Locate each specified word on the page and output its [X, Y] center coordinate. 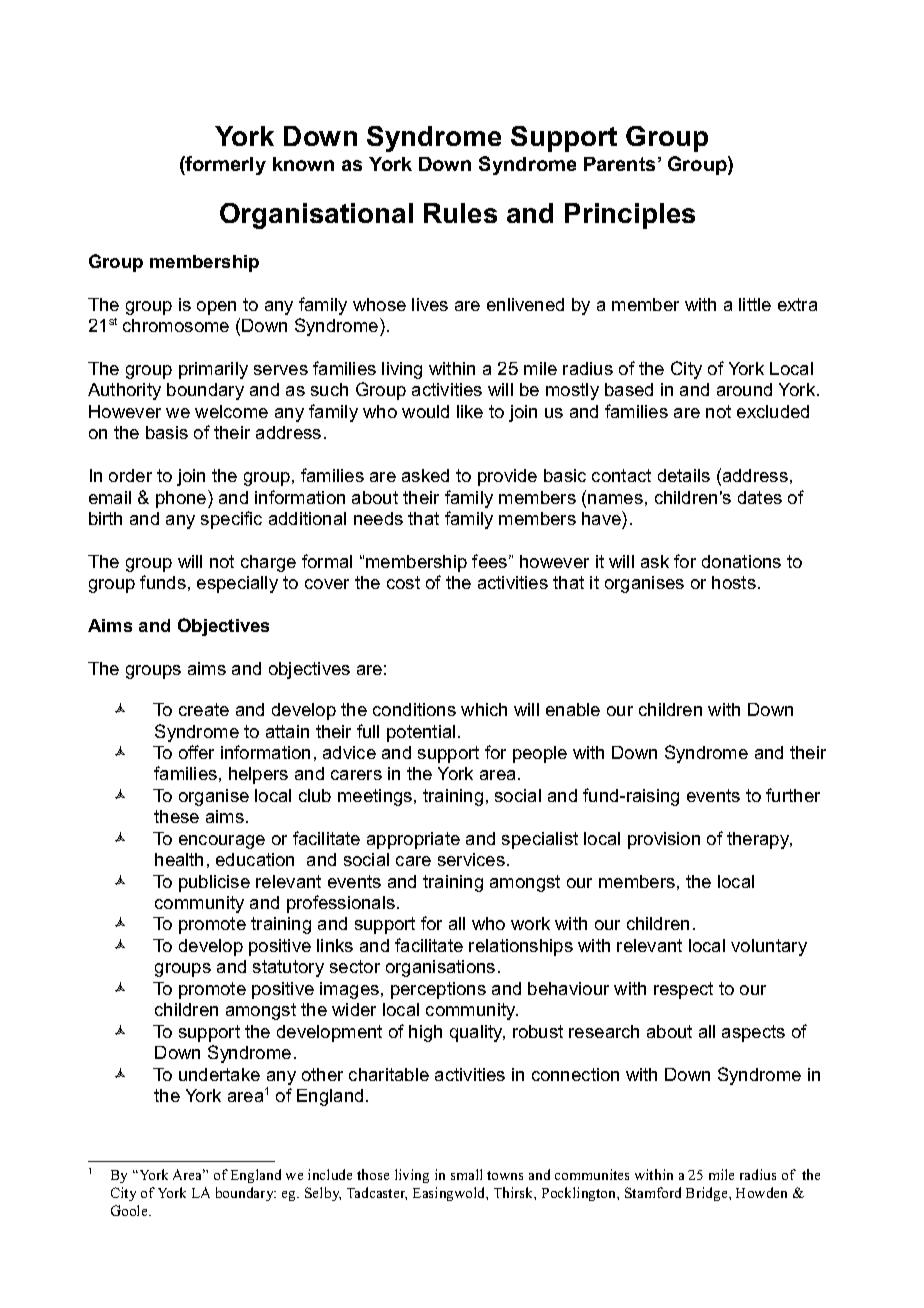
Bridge [708, 1194]
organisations [440, 968]
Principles [630, 216]
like [470, 411]
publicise [214, 883]
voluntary [769, 947]
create [204, 709]
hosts [734, 582]
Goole [130, 1210]
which [484, 709]
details [684, 475]
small [466, 1174]
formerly [225, 165]
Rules [460, 213]
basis [167, 432]
